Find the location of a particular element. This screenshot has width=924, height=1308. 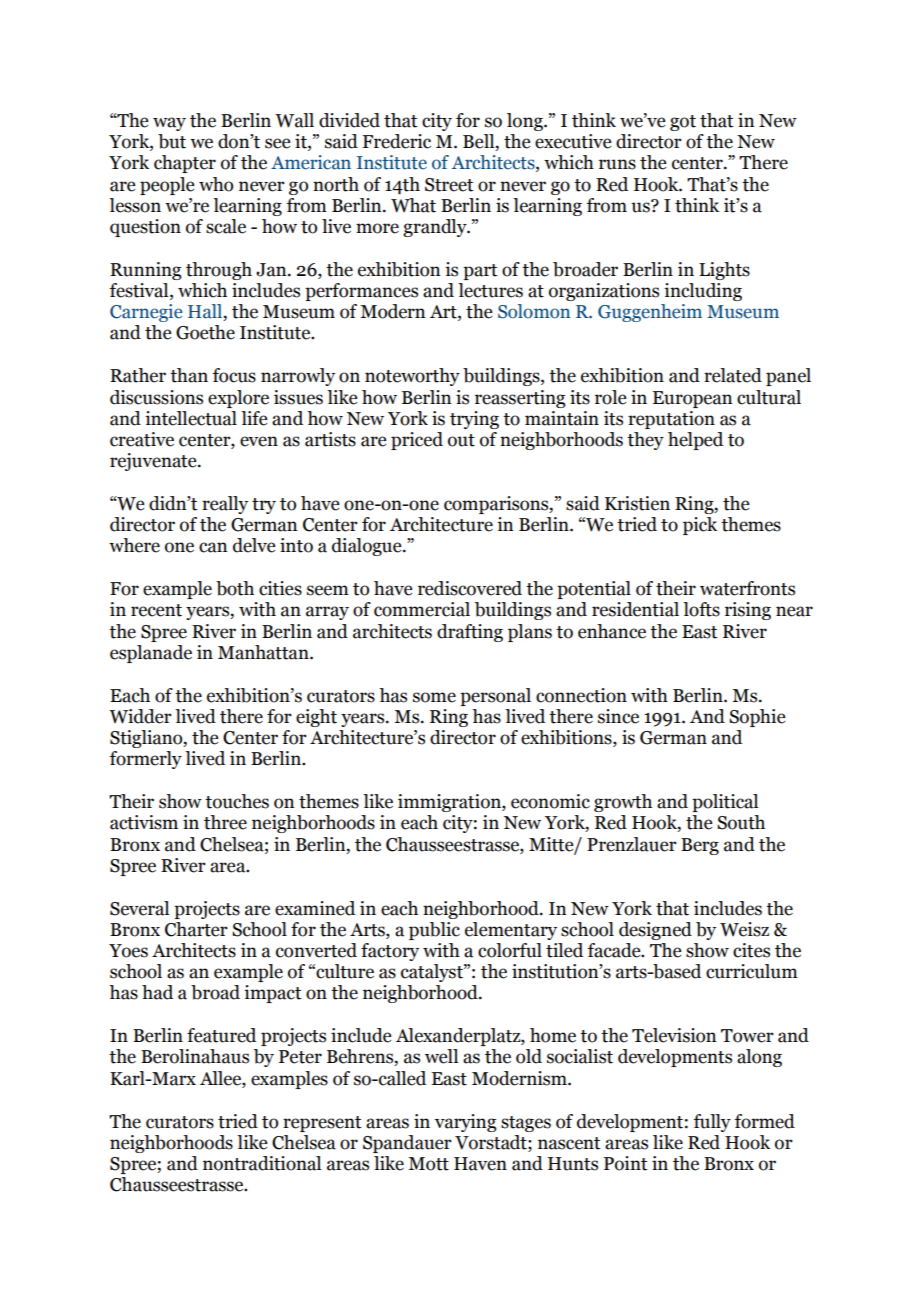

political is located at coordinates (725, 803).
